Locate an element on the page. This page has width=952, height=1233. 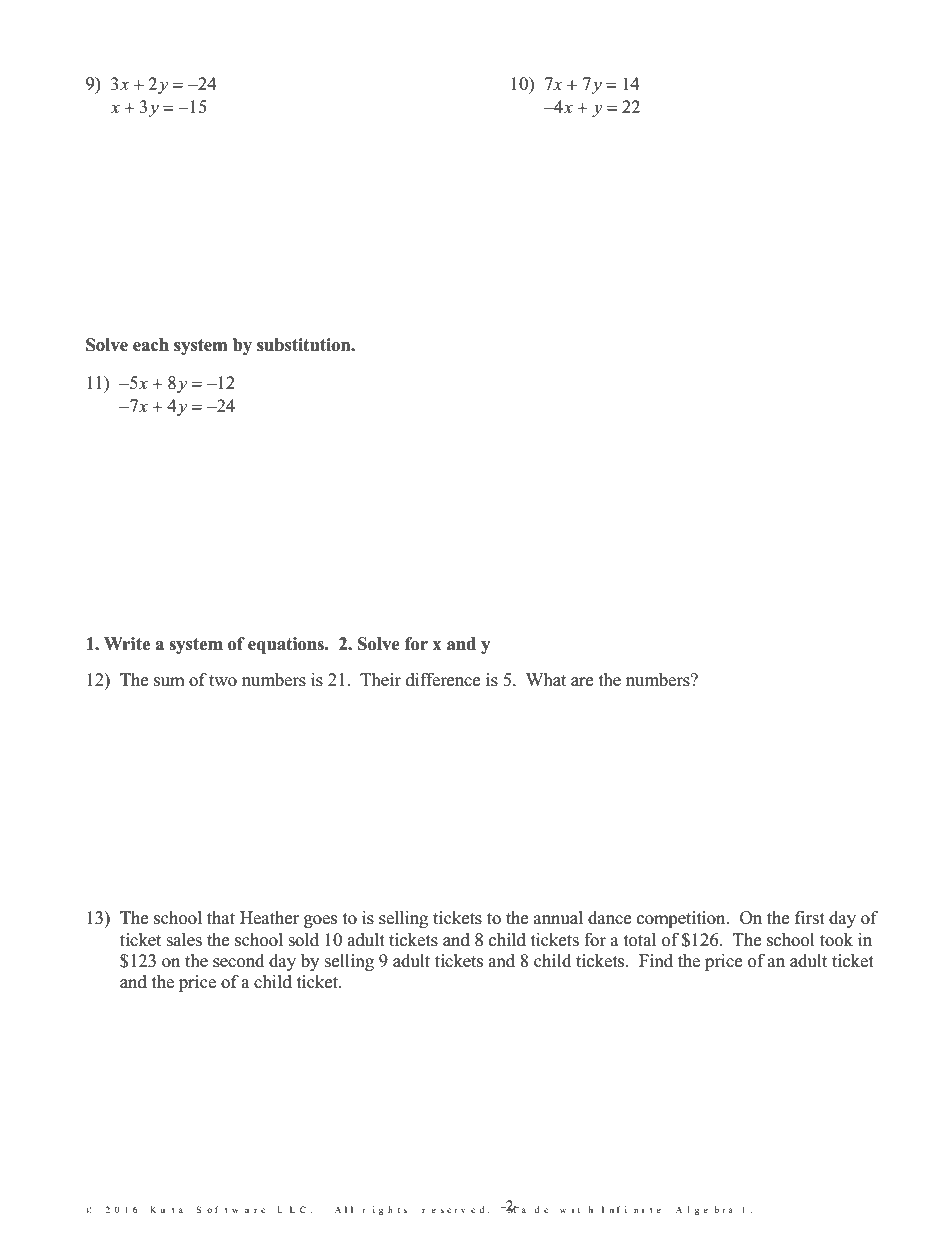
equations is located at coordinates (287, 645).
